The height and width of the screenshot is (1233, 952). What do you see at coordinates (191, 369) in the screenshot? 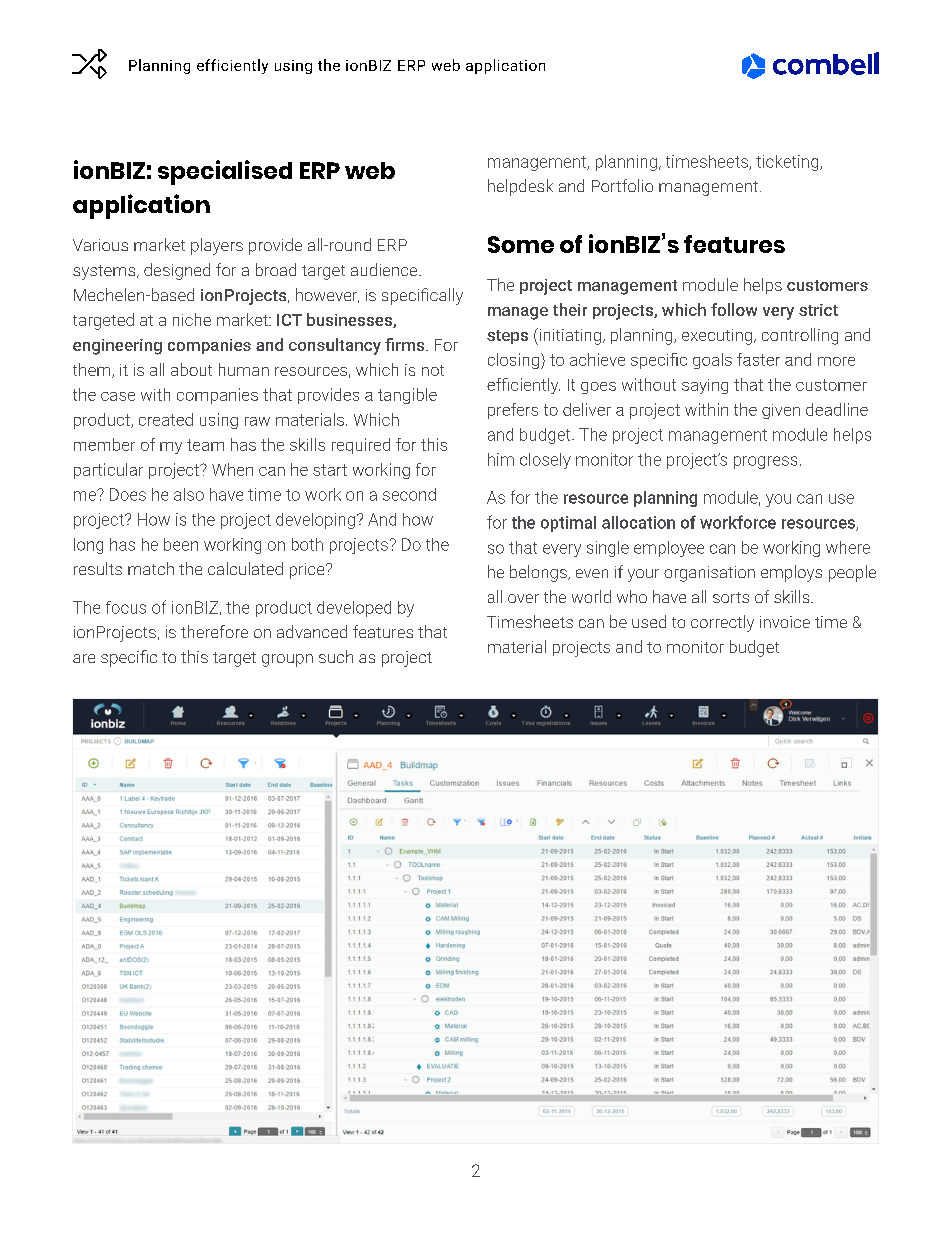
I see `about` at bounding box center [191, 369].
